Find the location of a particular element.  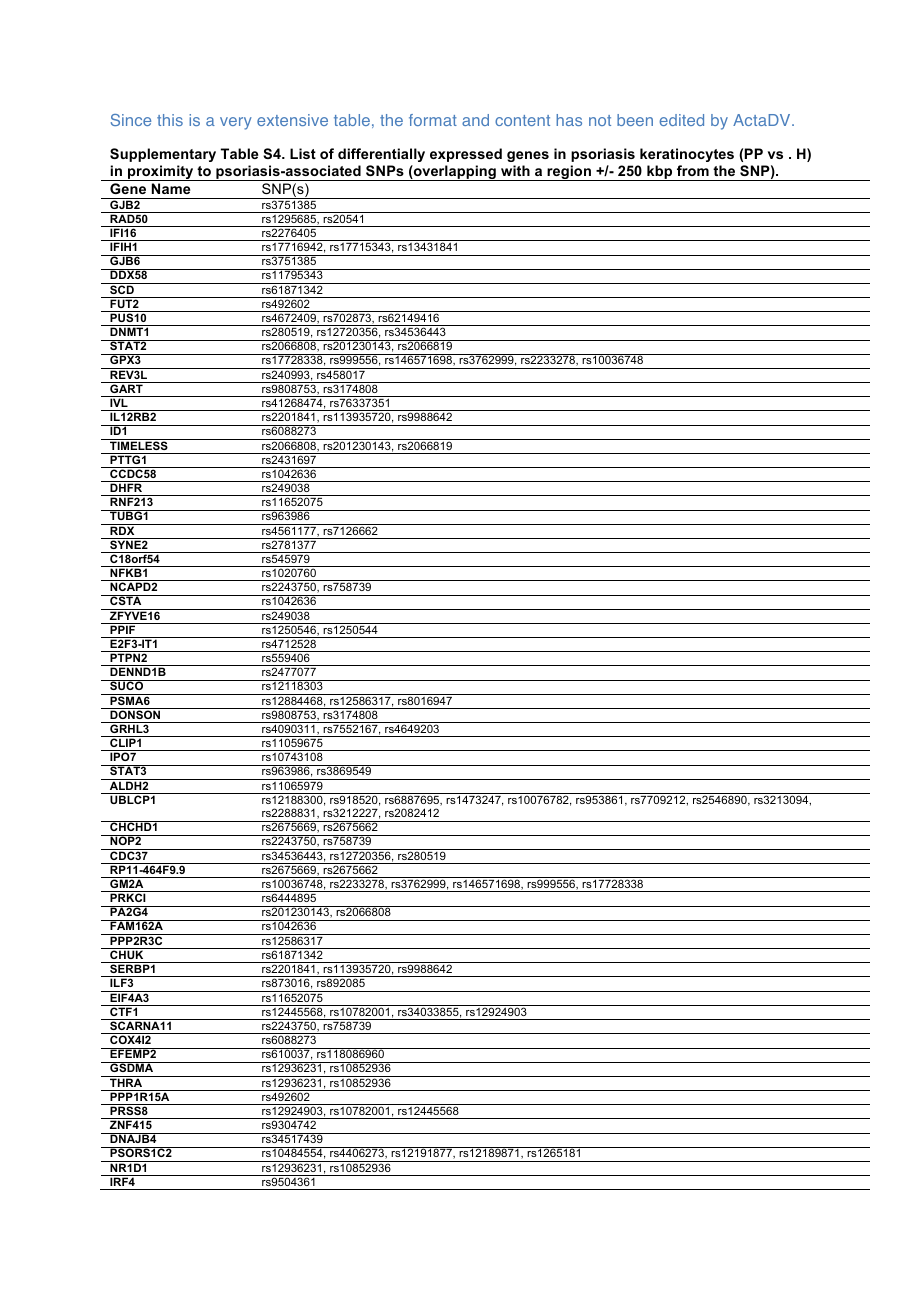

with is located at coordinates (515, 170).
